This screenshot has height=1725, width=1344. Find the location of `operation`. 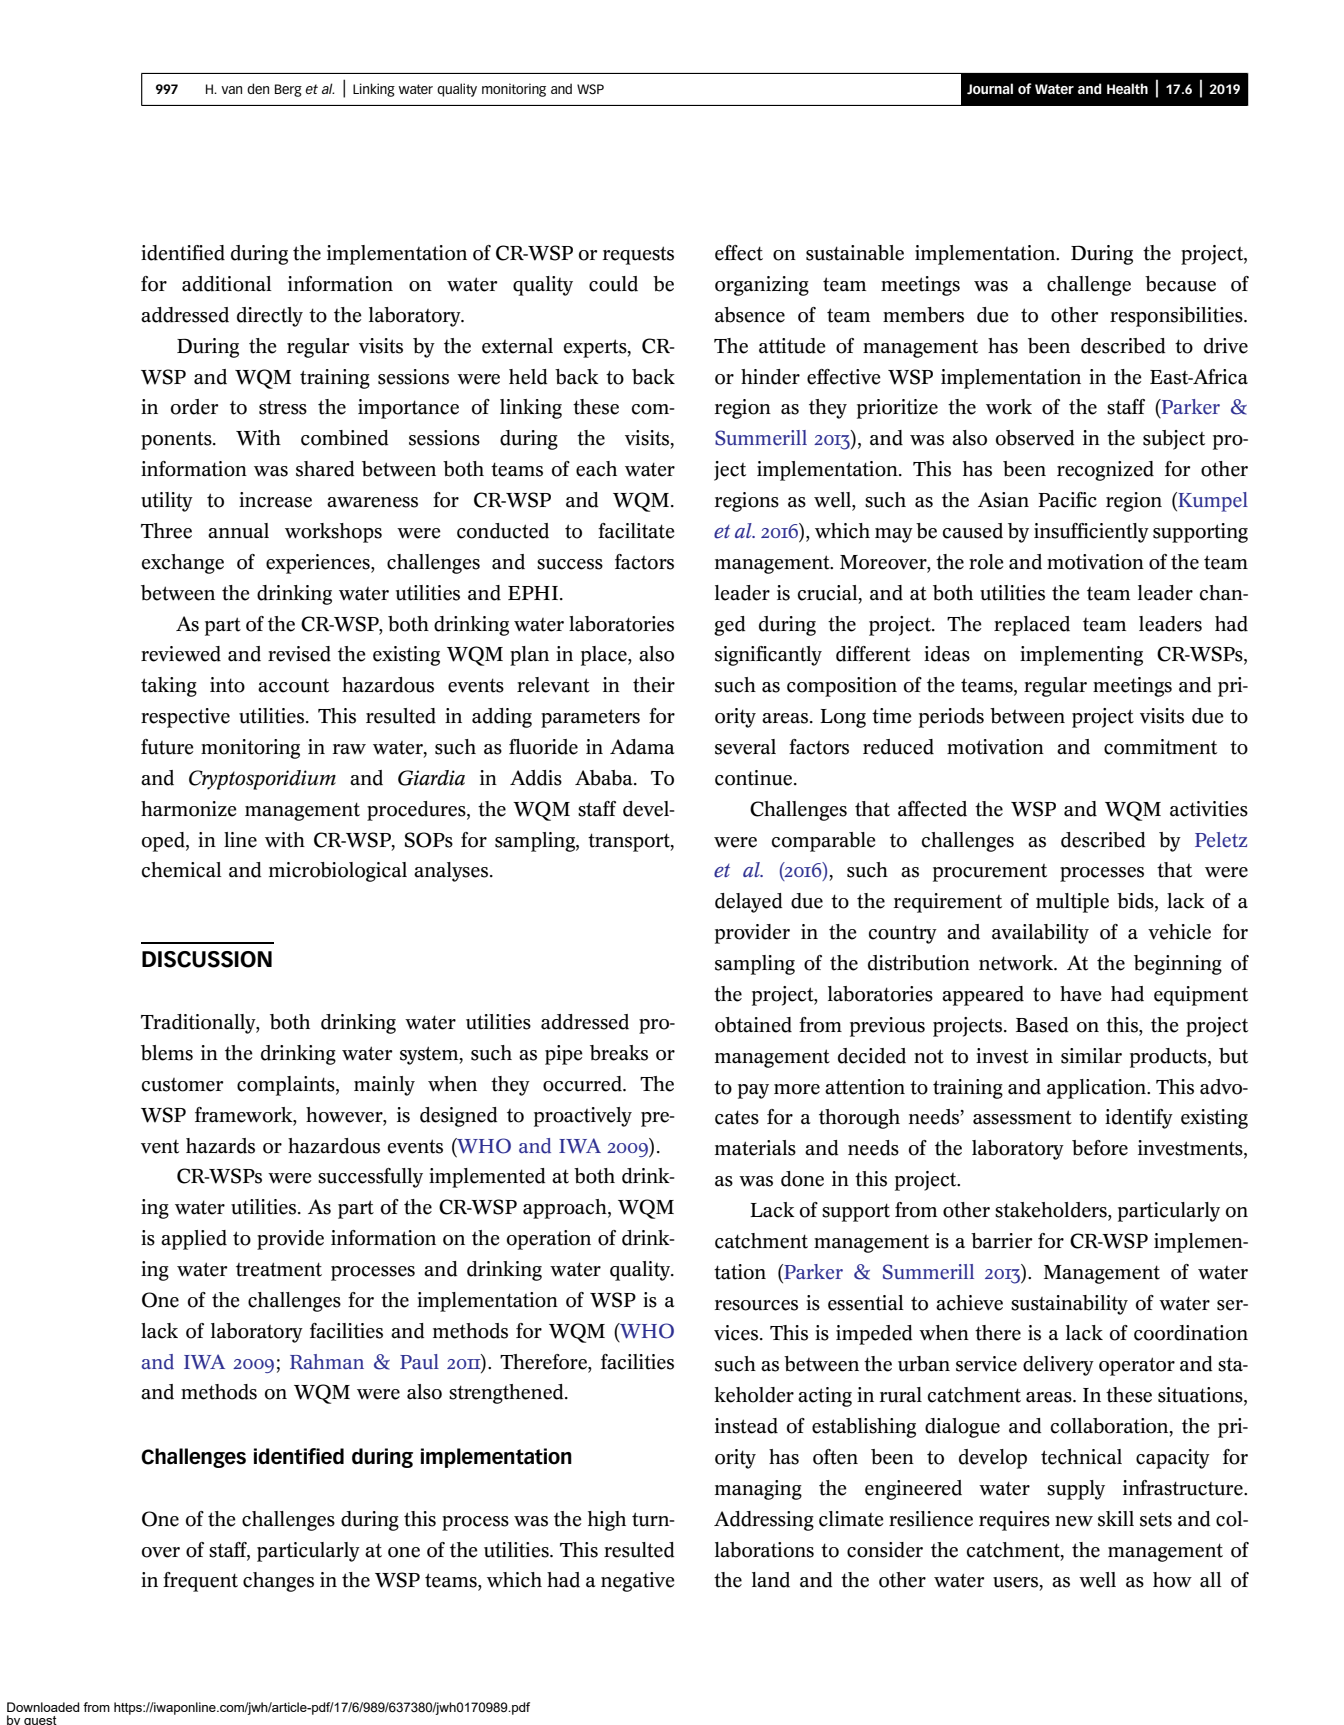

operation is located at coordinates (549, 1240).
